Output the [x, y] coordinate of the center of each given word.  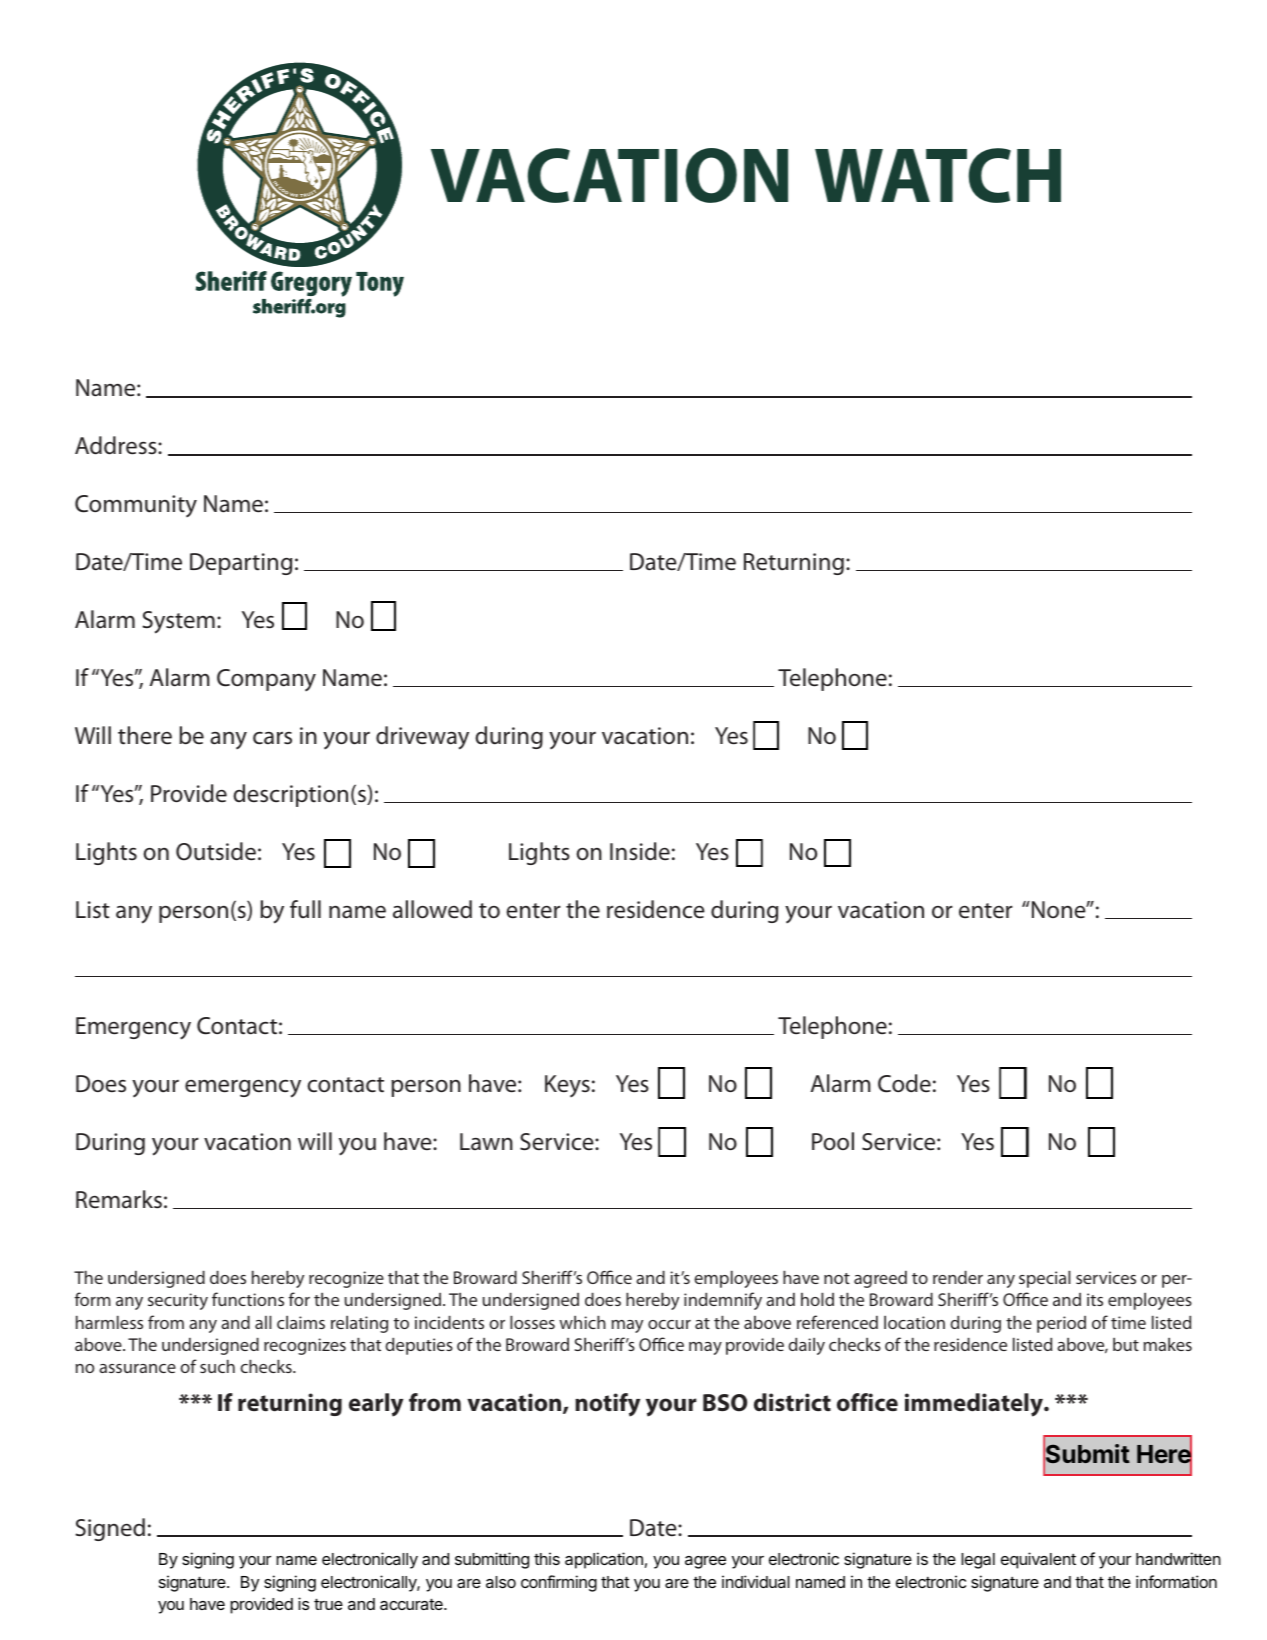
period [1061, 1324]
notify [607, 1405]
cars [272, 738]
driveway [422, 738]
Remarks [119, 1199]
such [217, 1366]
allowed [432, 909]
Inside [640, 851]
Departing [241, 564]
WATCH [938, 175]
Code [904, 1083]
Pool [833, 1141]
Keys [567, 1086]
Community [136, 506]
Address [117, 445]
